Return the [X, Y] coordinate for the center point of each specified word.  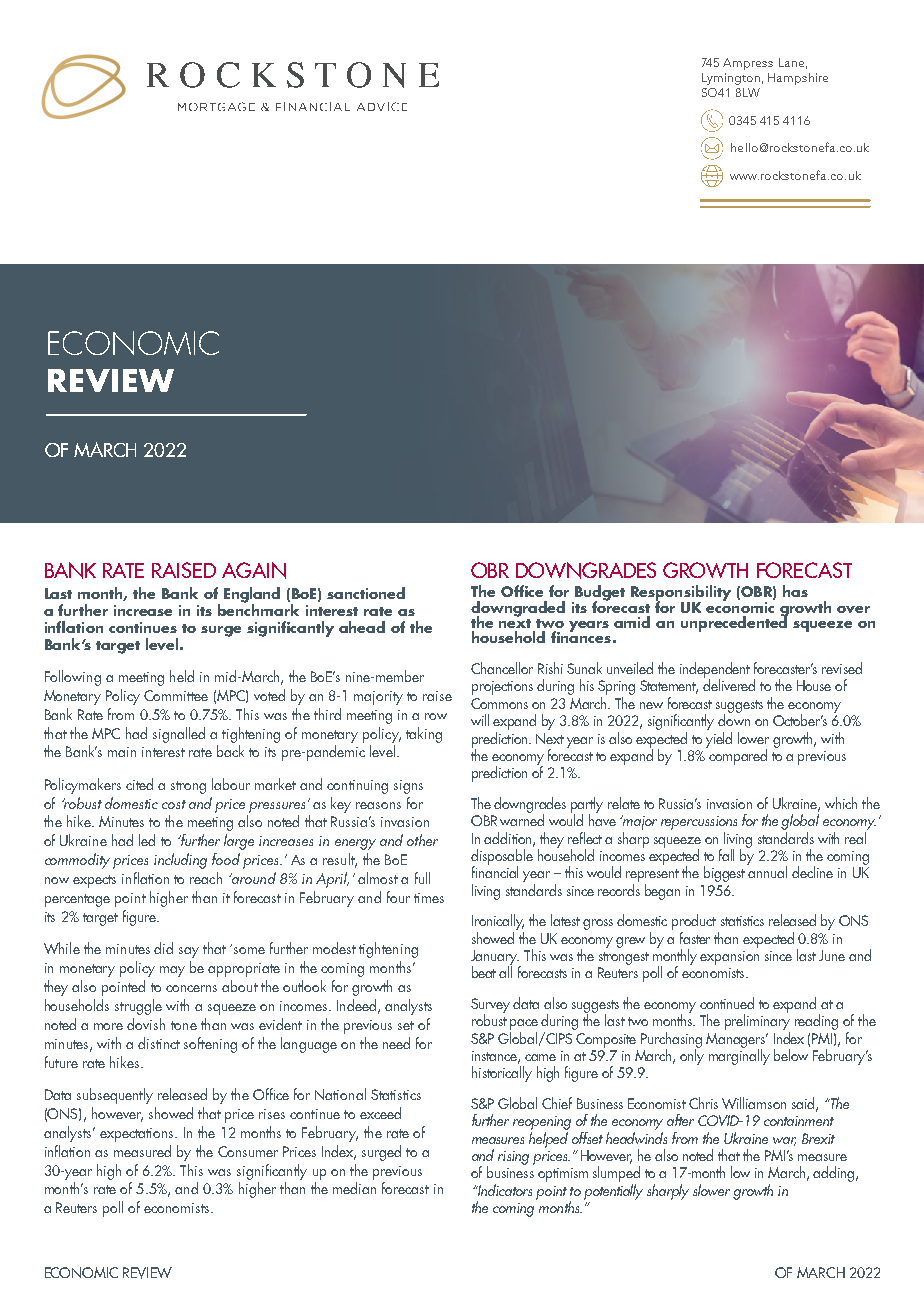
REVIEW [147, 1273]
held [182, 676]
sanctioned [366, 593]
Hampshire [798, 79]
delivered [729, 684]
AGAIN [254, 570]
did [163, 948]
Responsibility [681, 594]
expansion [729, 958]
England [252, 596]
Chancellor [502, 668]
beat [484, 972]
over [853, 609]
